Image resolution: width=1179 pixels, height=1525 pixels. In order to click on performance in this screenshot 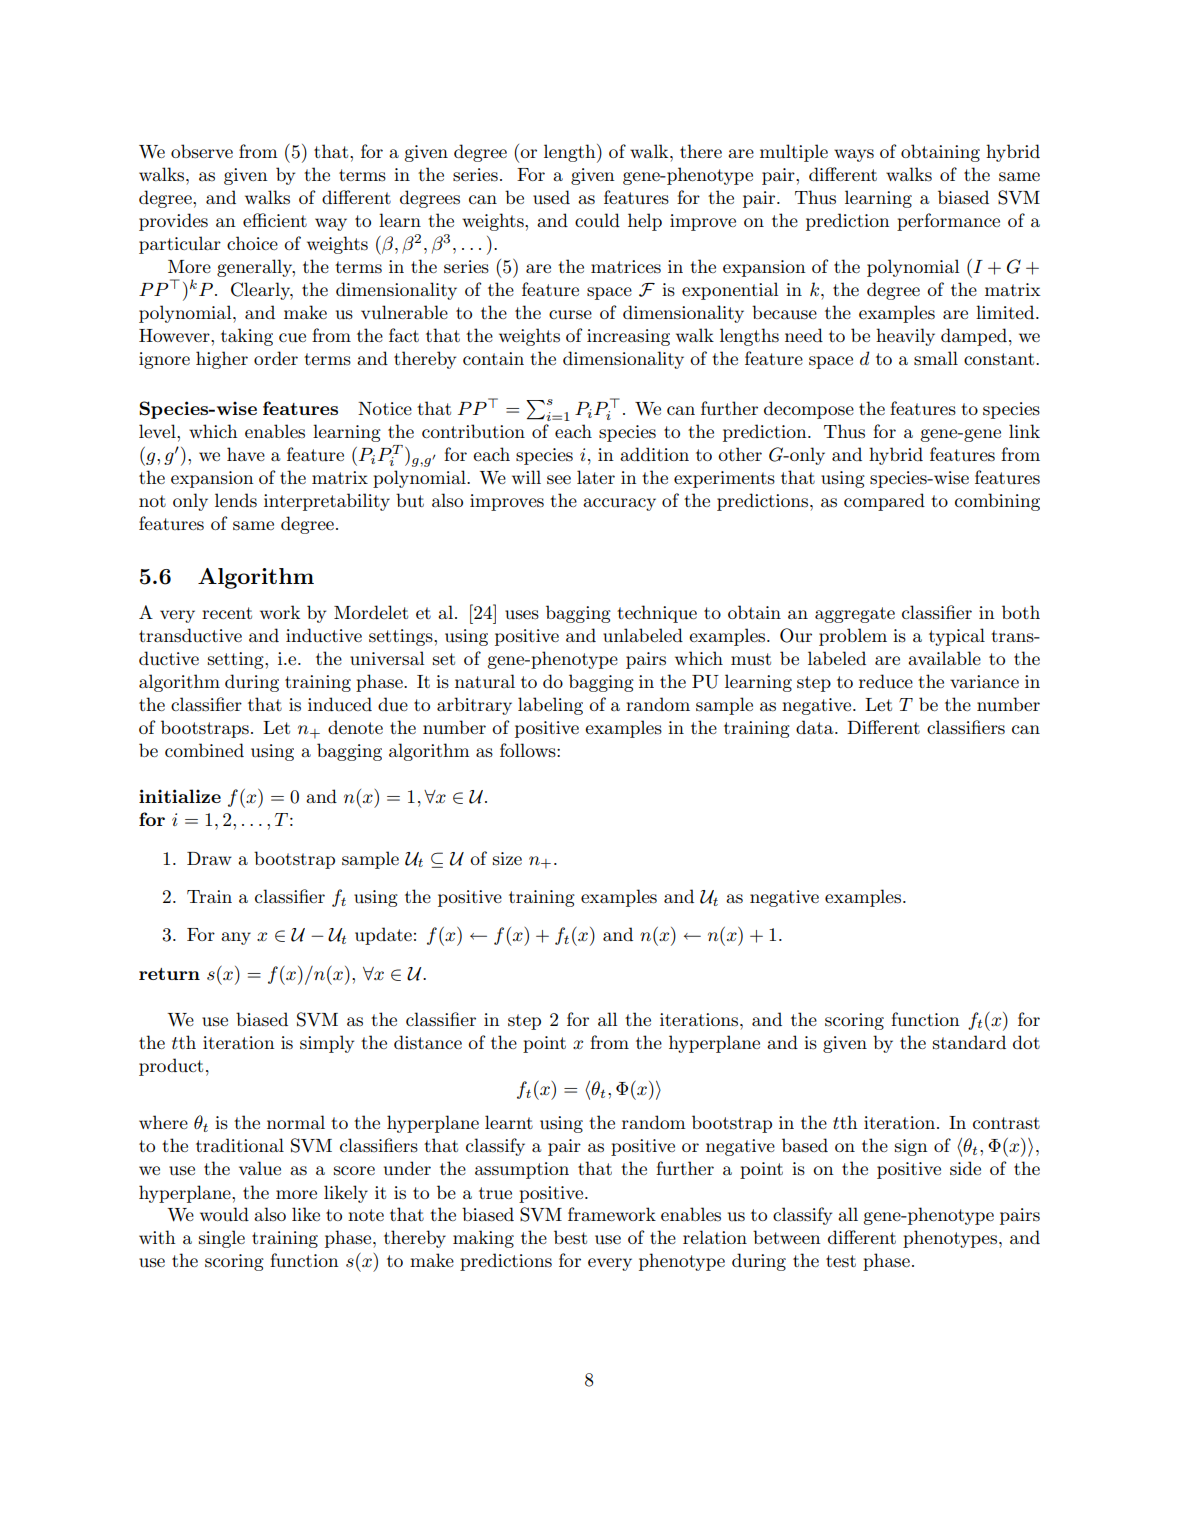, I will do `click(948, 222)`.
